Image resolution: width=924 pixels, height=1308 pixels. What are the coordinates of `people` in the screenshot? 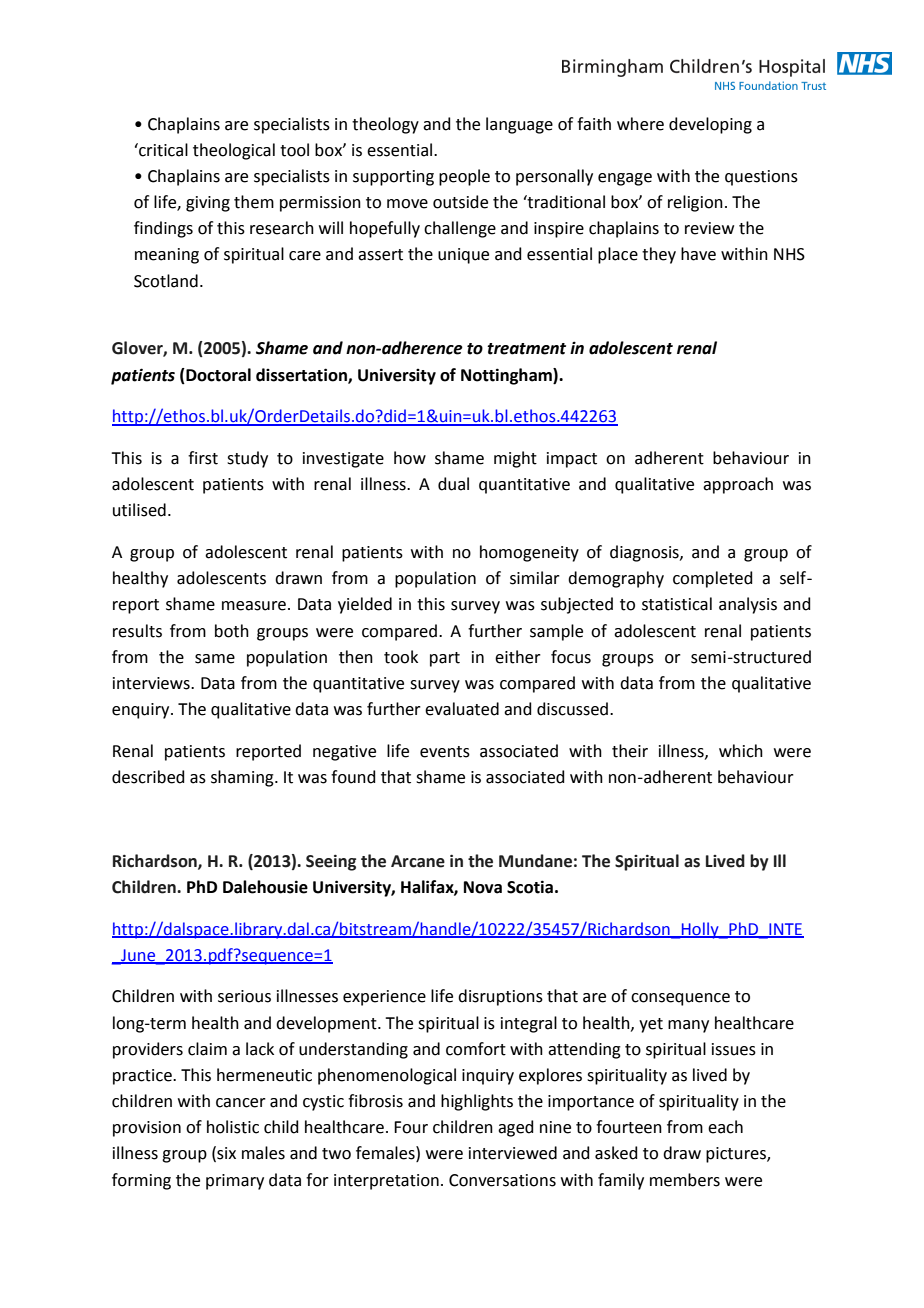 It's located at (464, 177).
